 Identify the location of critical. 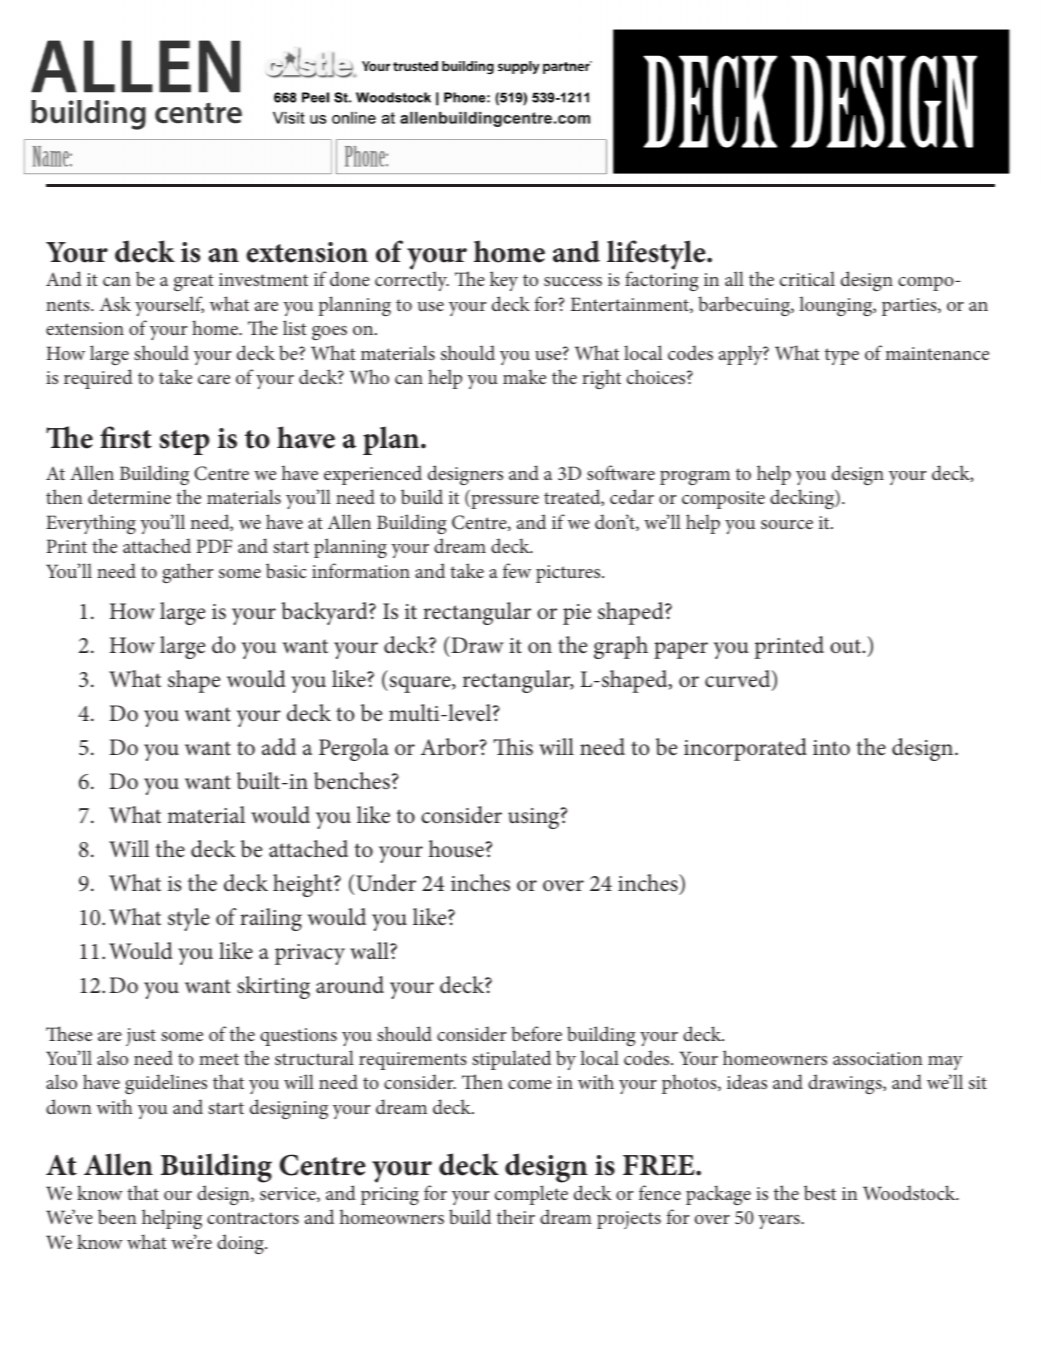
(807, 278).
